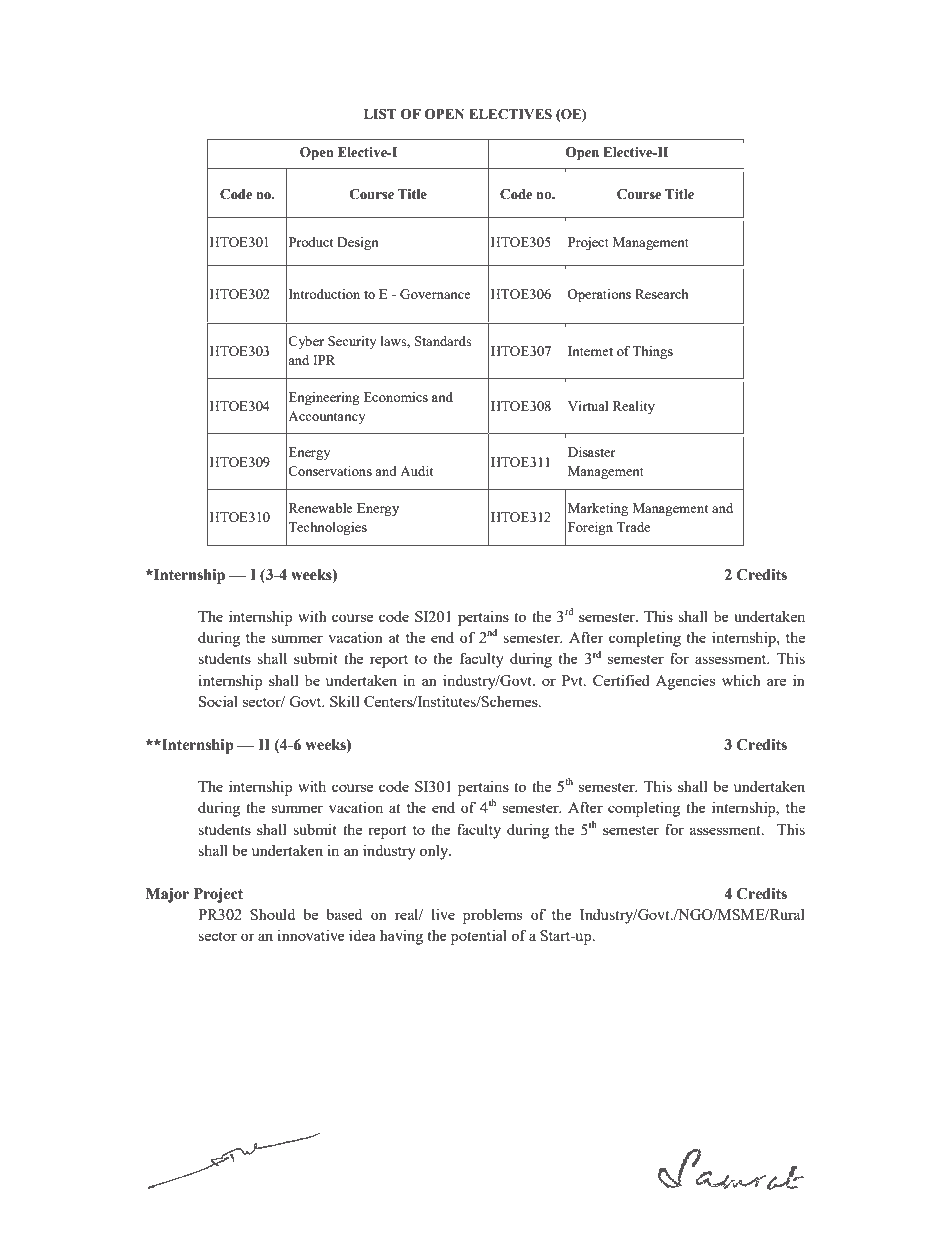 The width and height of the document is (952, 1233). What do you see at coordinates (324, 360) in the document?
I see `IPR` at bounding box center [324, 360].
